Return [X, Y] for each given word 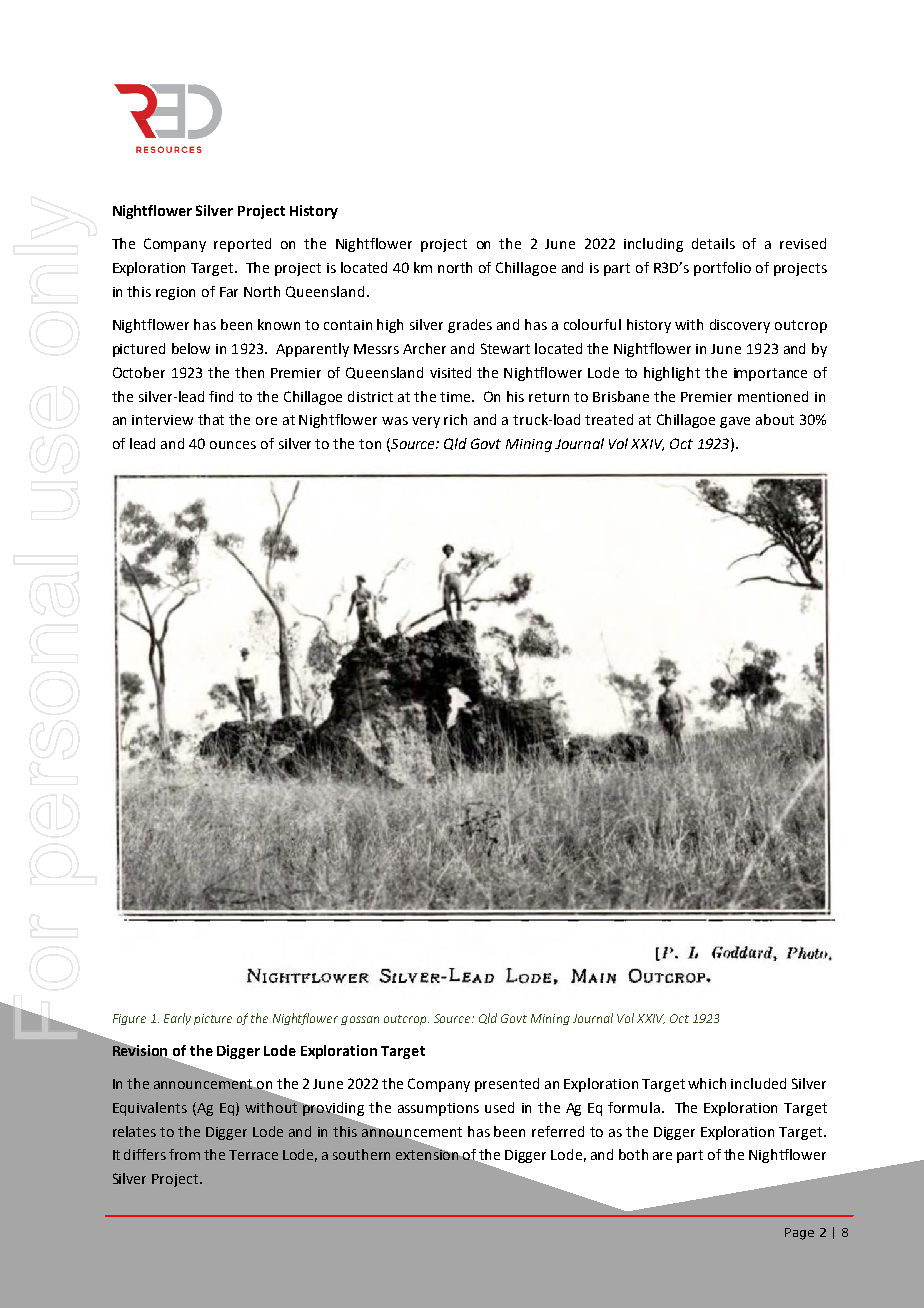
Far [229, 292]
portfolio [722, 269]
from [184, 1154]
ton [370, 444]
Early [177, 1019]
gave [735, 422]
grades [470, 326]
